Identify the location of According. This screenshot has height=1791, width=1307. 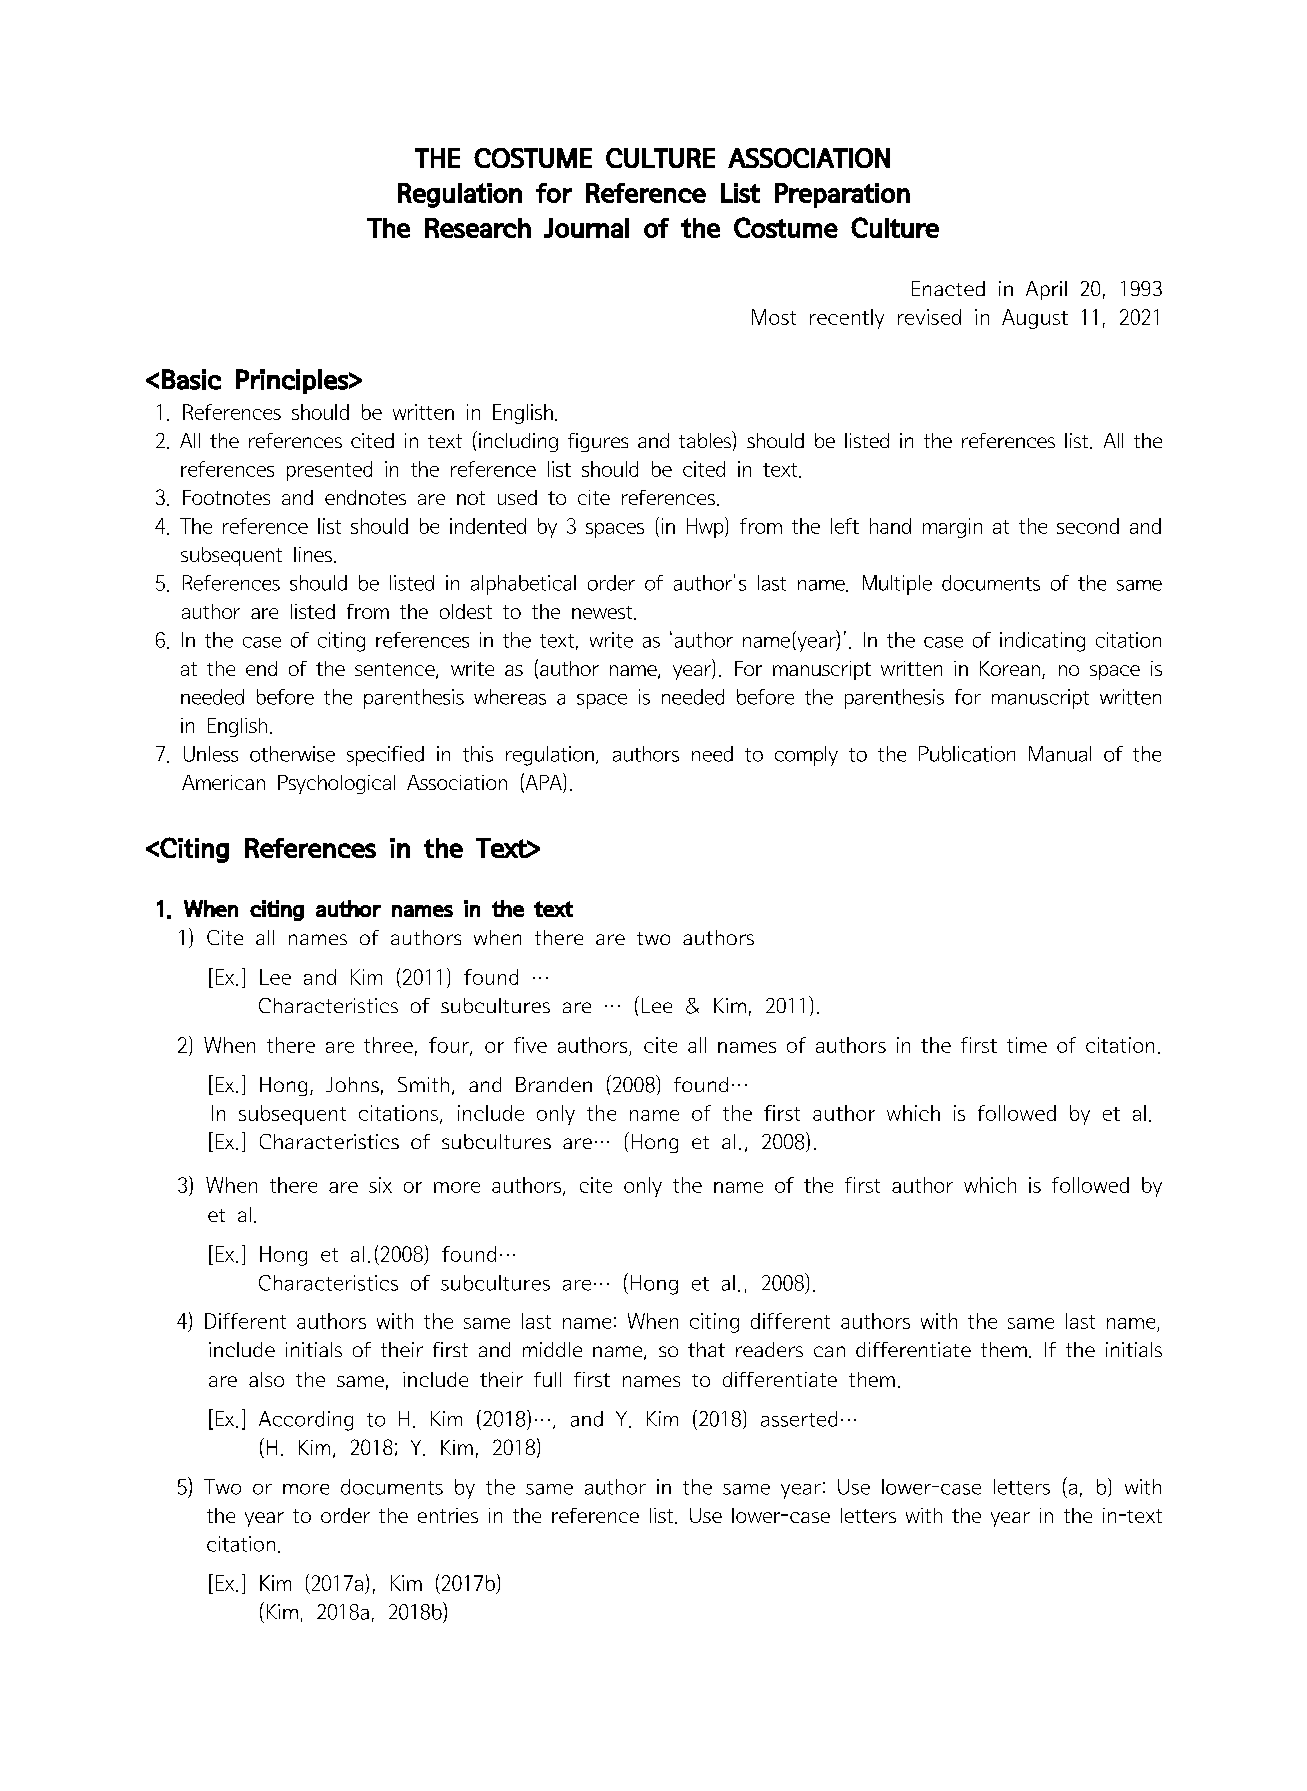
(306, 1421).
